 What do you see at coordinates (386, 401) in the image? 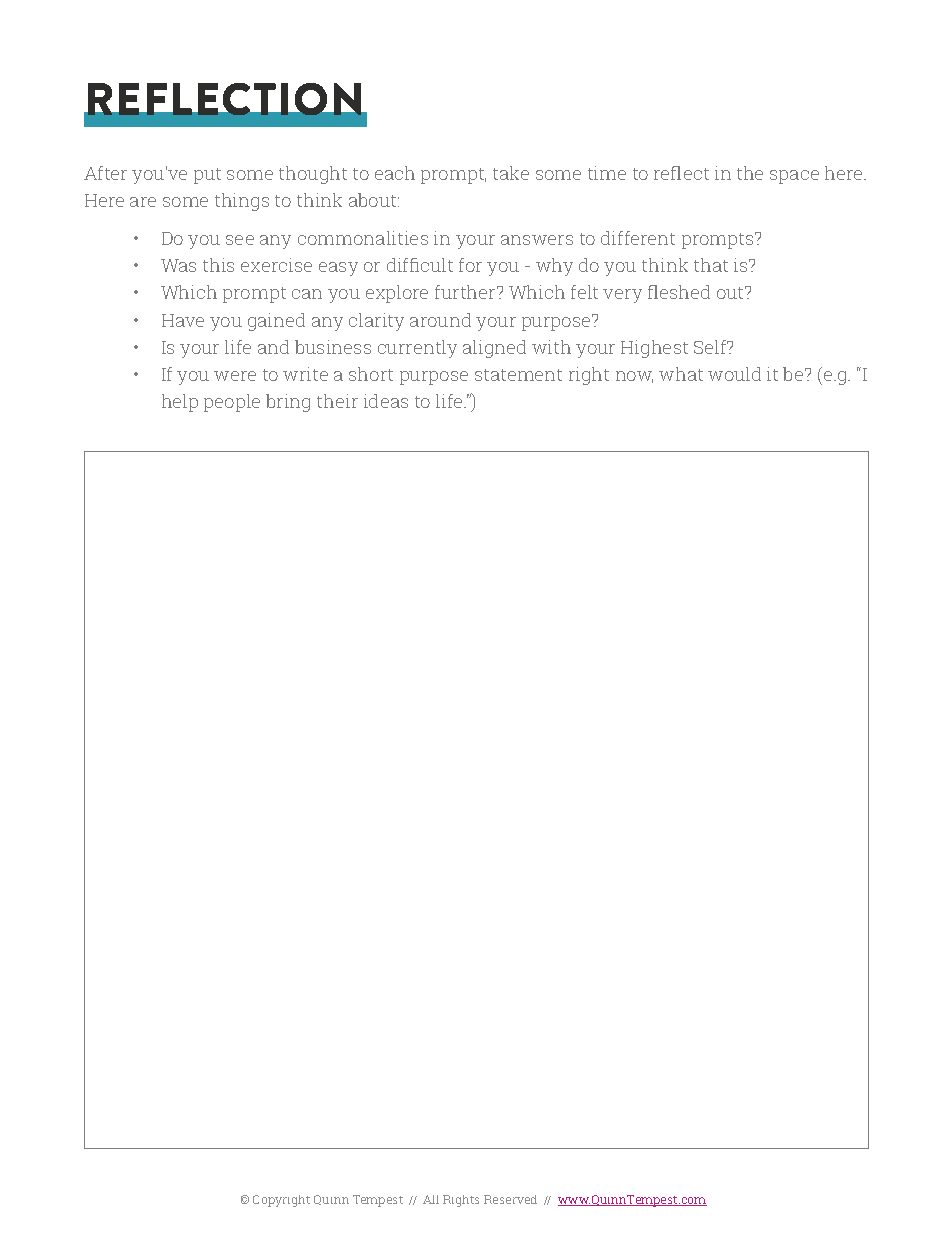
I see `ideas` at bounding box center [386, 401].
